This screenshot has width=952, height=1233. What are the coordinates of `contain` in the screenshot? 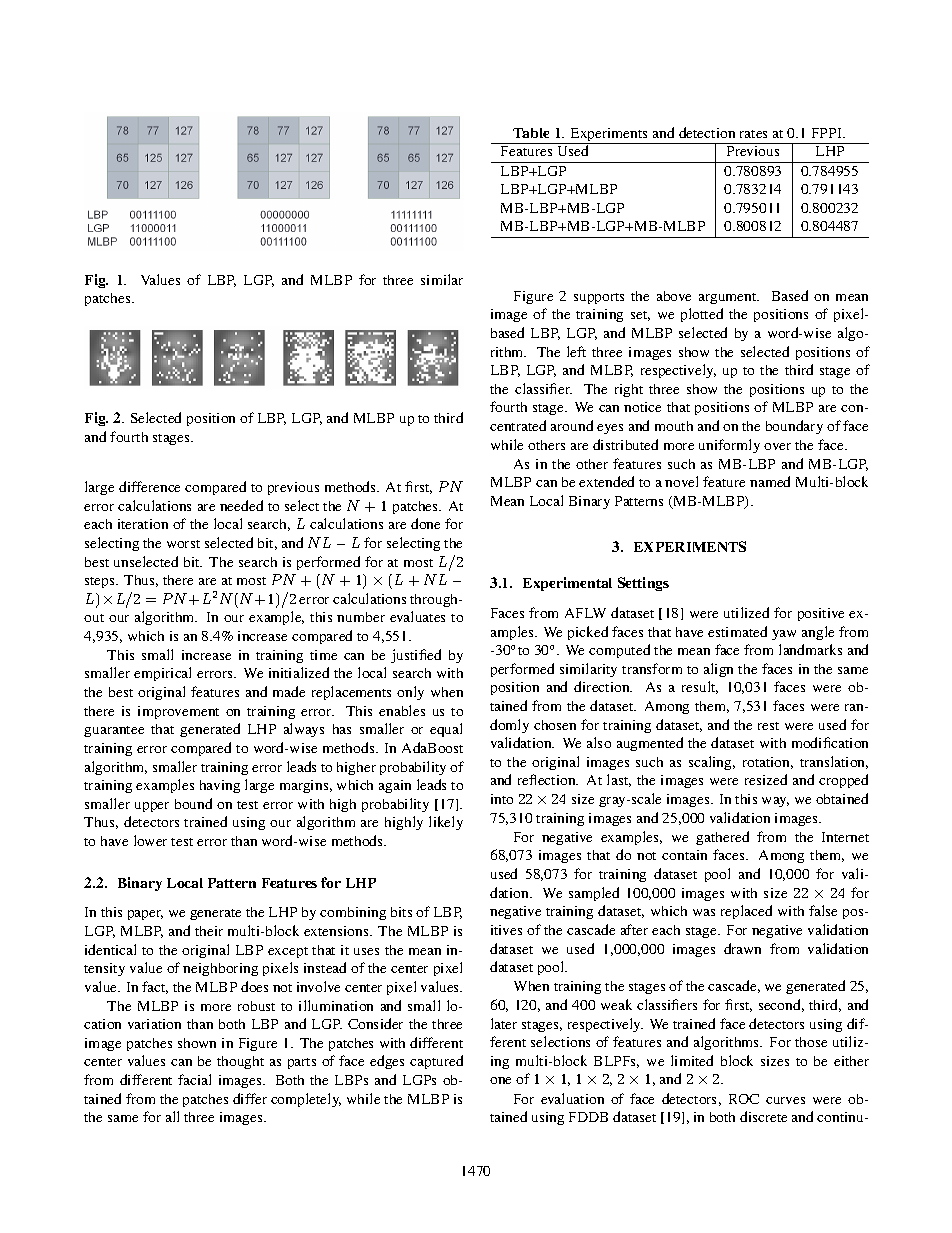 It's located at (684, 855).
